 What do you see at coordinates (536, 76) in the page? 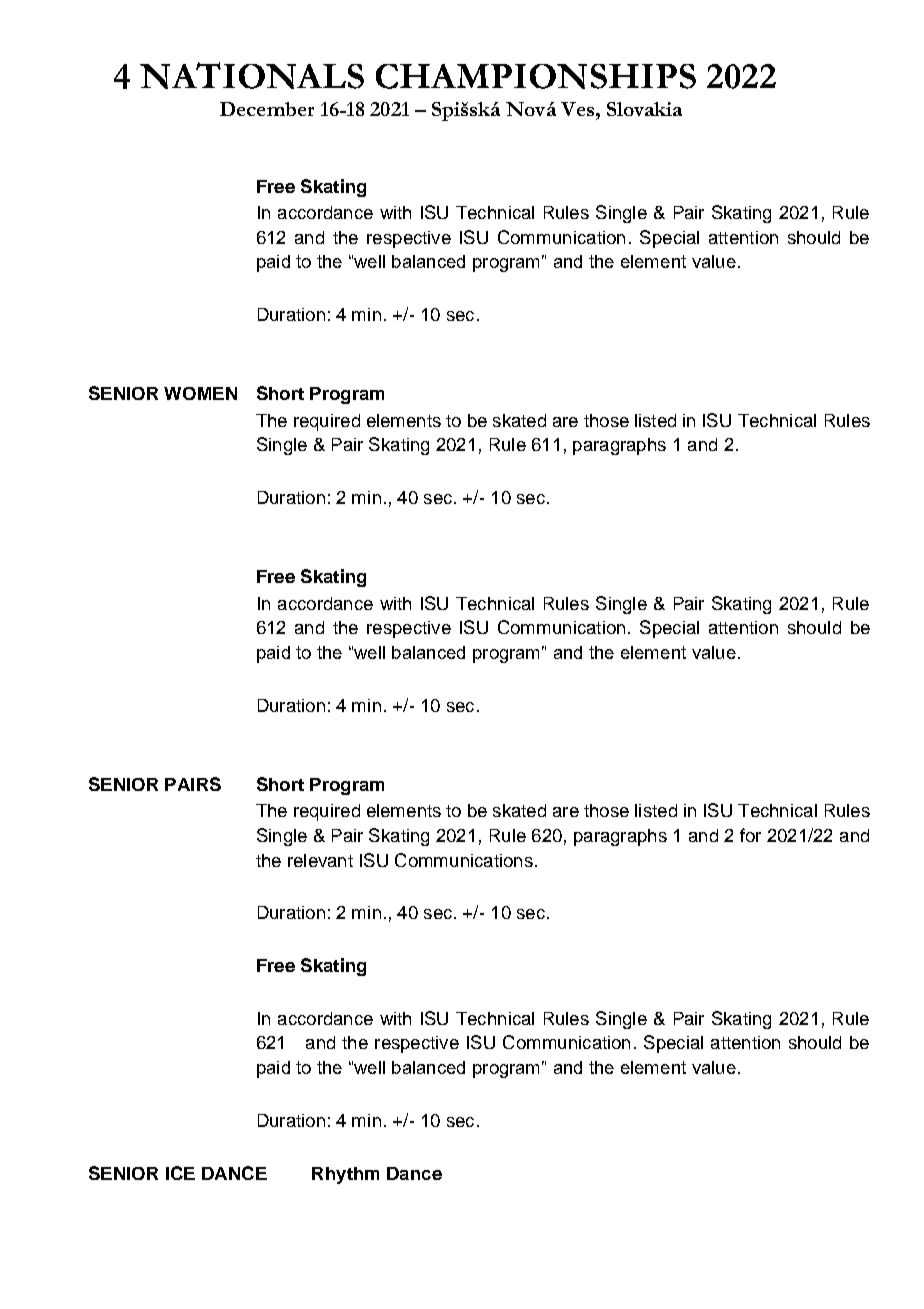
I see `CHAMPIONSHIPS` at bounding box center [536, 76].
